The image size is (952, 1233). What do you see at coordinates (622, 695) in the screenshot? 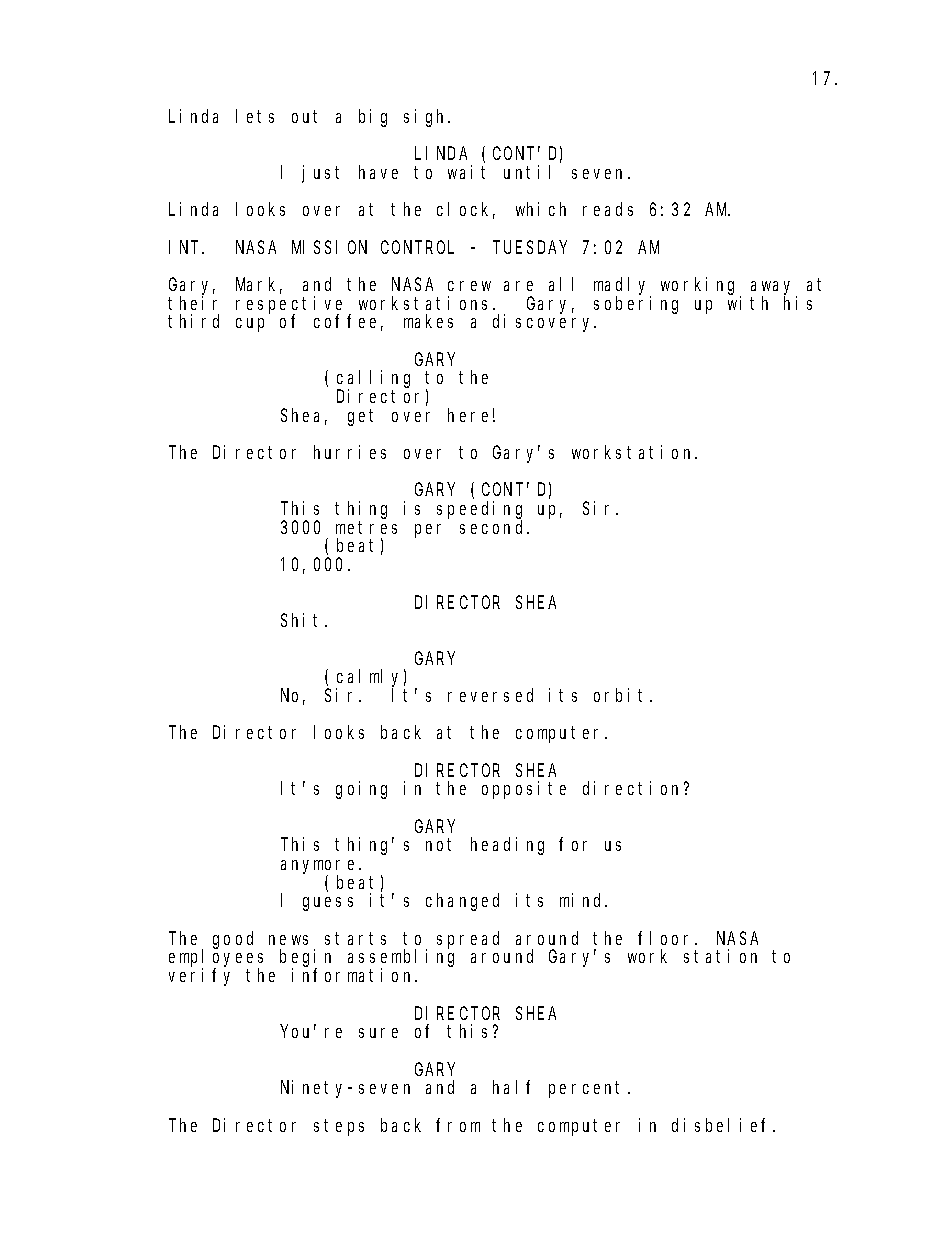
I see `orbit` at bounding box center [622, 695].
